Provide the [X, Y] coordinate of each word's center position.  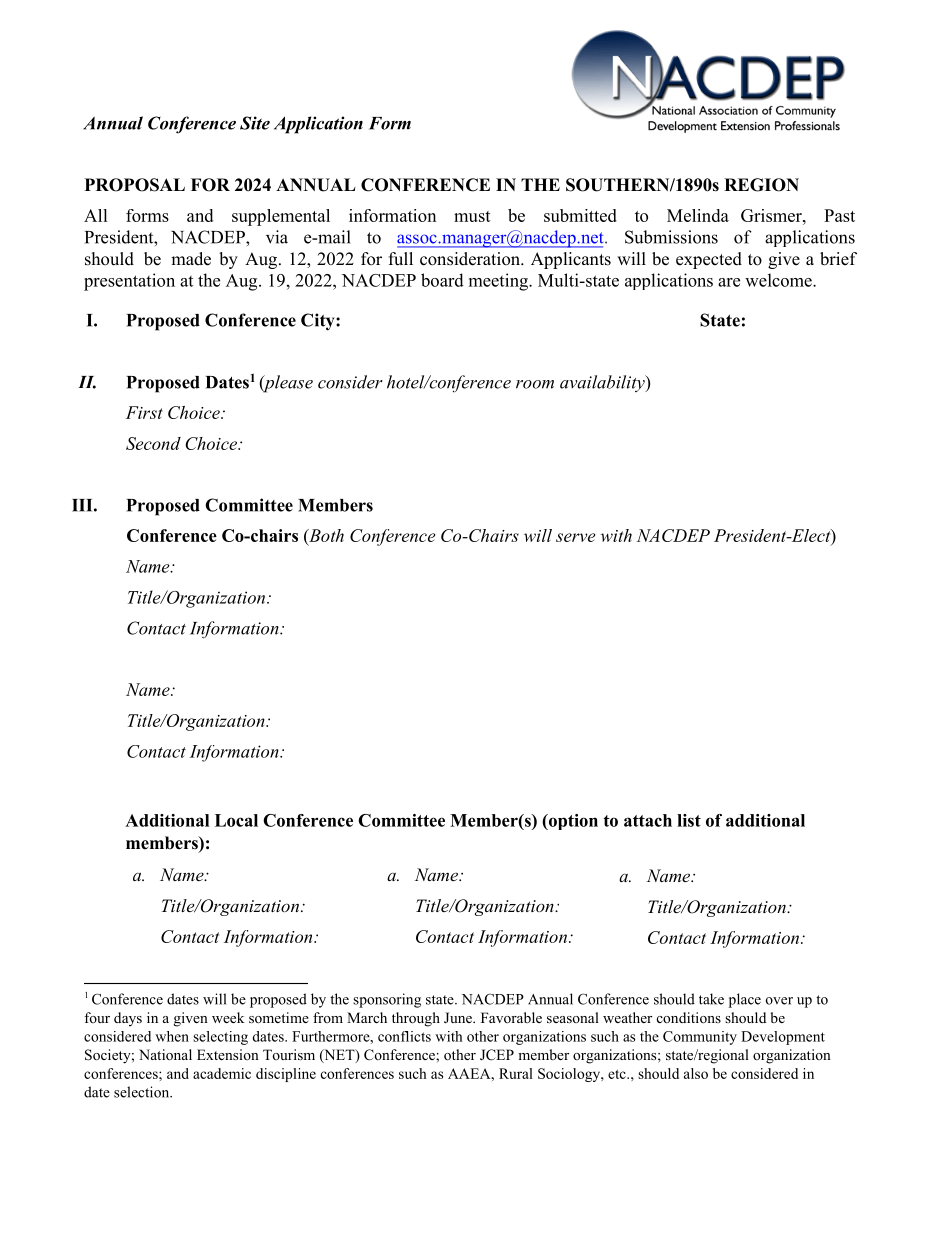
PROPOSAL [135, 185]
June [459, 1018]
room [535, 384]
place [745, 1000]
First [144, 412]
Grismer [772, 215]
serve [575, 537]
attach [648, 820]
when [172, 1036]
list [689, 820]
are [729, 282]
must [472, 216]
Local [236, 820]
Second [153, 443]
